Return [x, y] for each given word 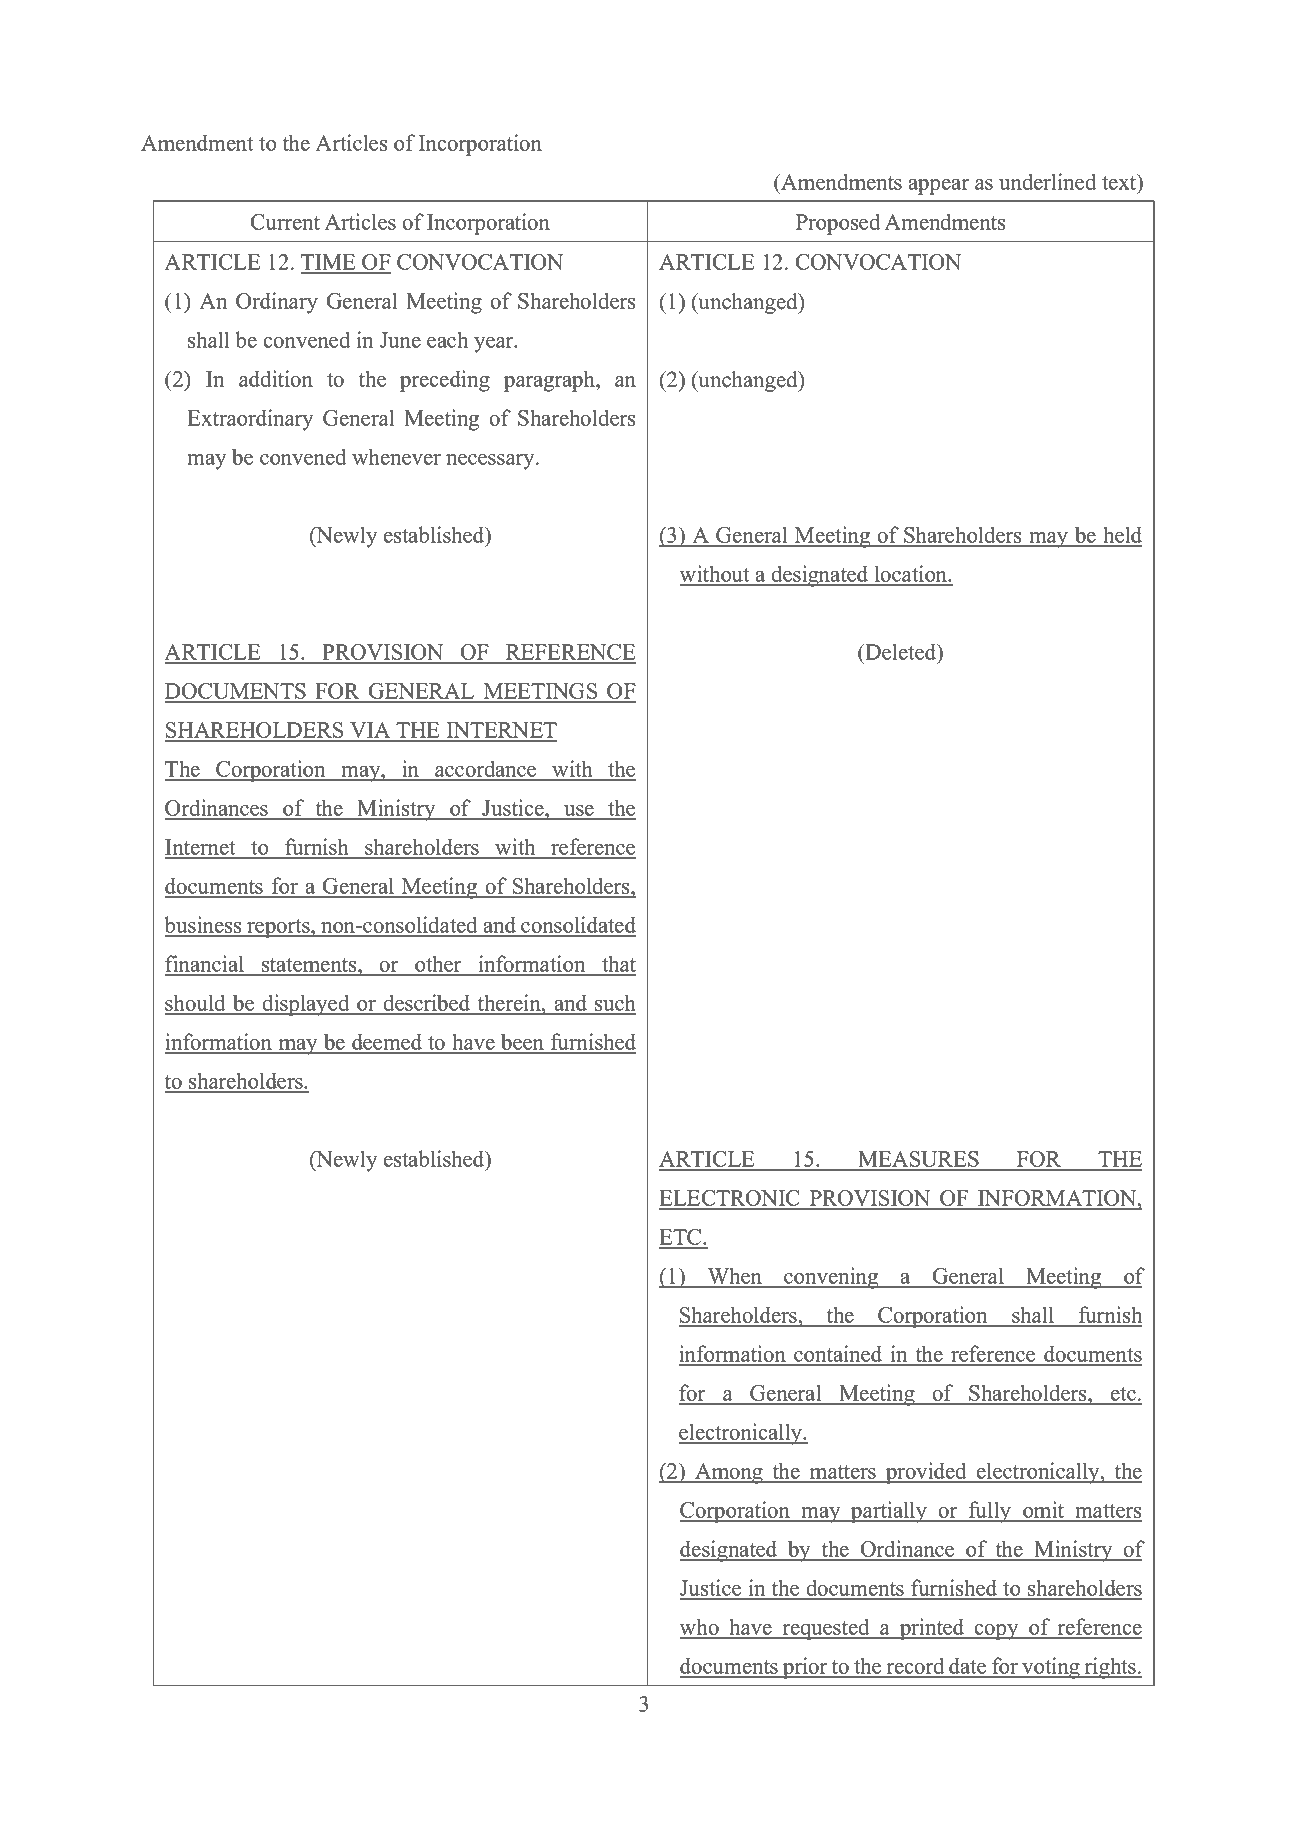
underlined [1047, 181]
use [579, 812]
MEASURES [918, 1160]
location [910, 575]
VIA [370, 731]
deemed [387, 1043]
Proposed [838, 224]
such [614, 1004]
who [700, 1628]
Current [285, 222]
